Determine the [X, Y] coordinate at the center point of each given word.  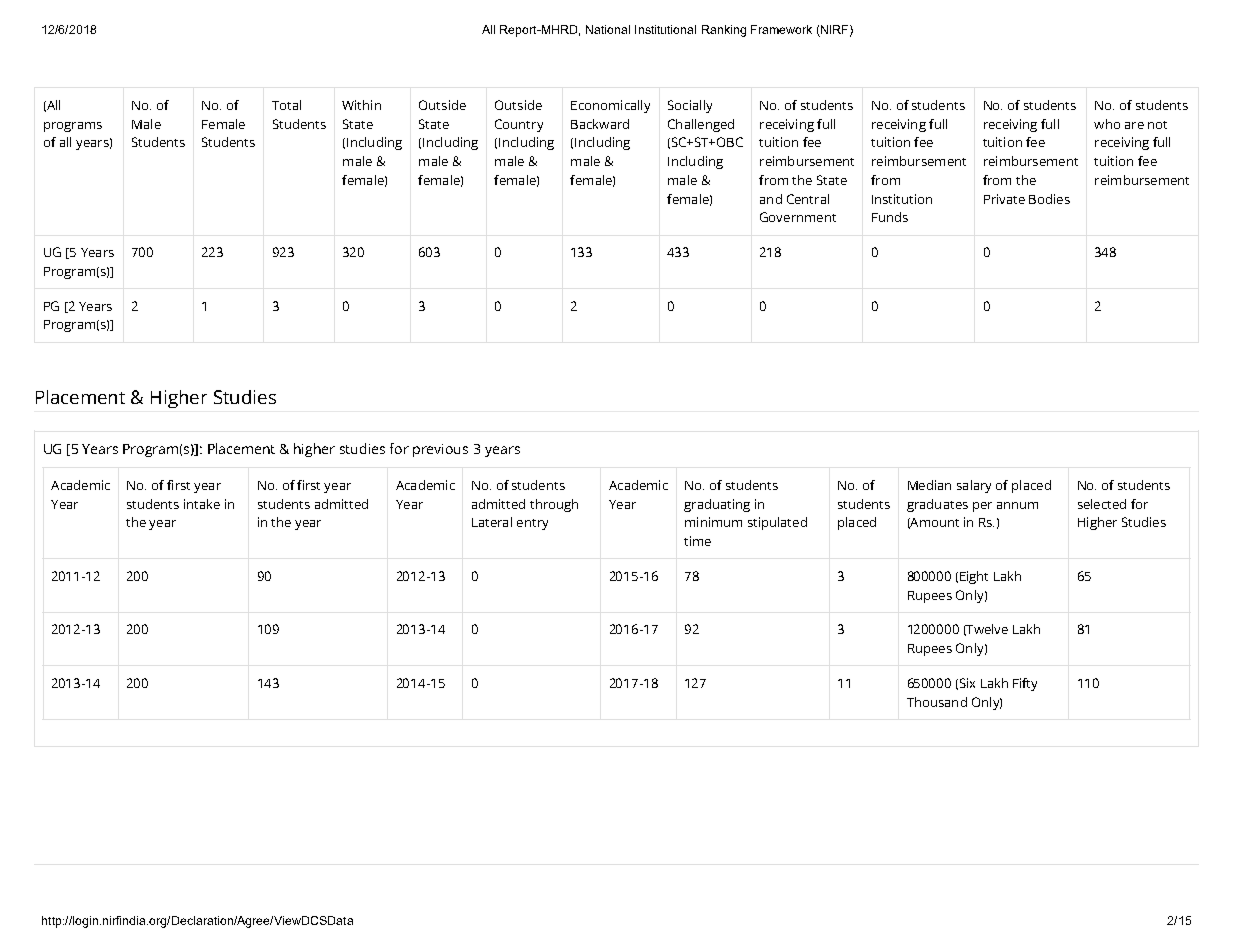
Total [286, 105]
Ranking [724, 31]
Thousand [937, 702]
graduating [717, 505]
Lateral [492, 522]
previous [440, 450]
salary [974, 486]
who [1107, 124]
